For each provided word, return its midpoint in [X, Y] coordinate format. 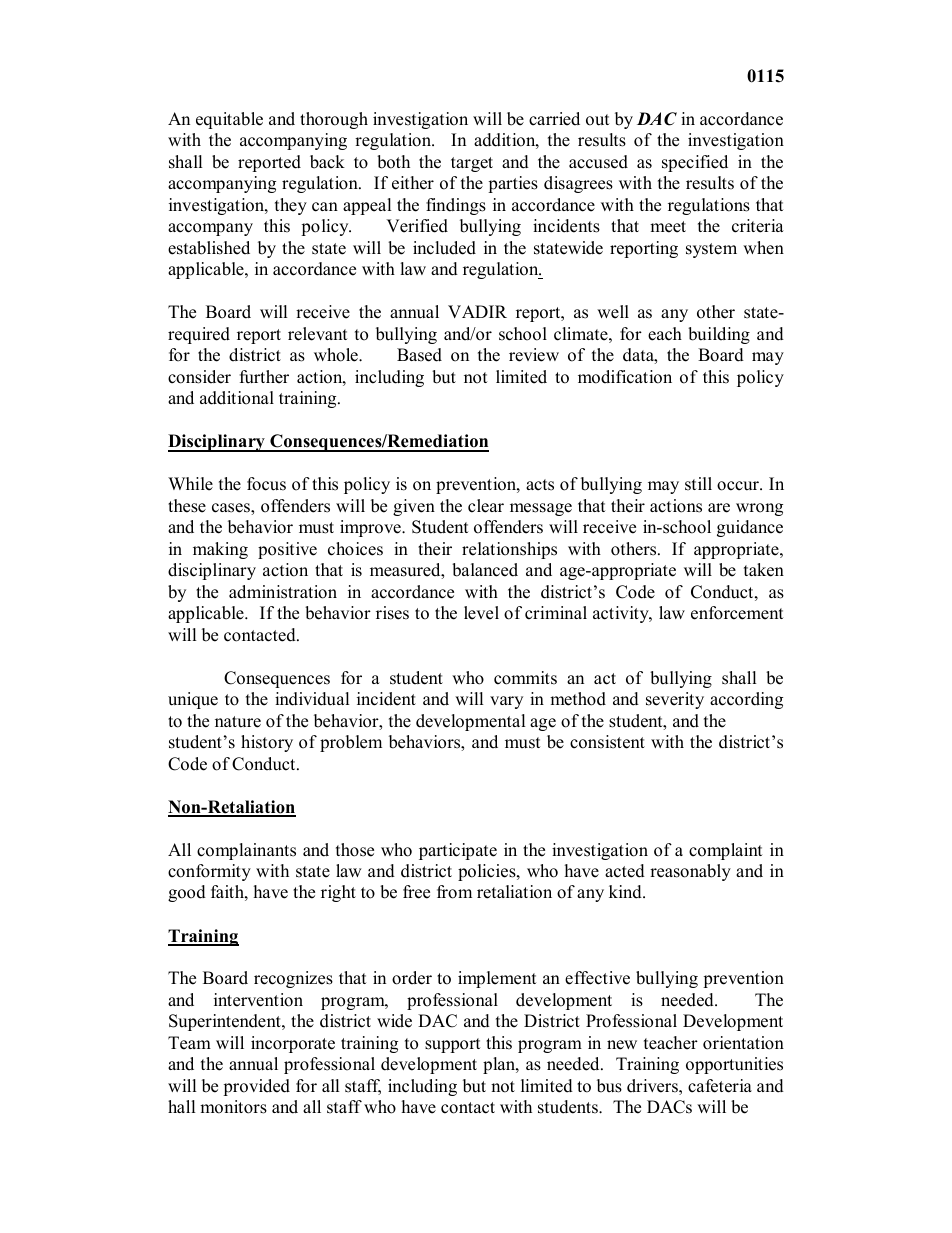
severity [675, 700]
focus [266, 484]
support [453, 1045]
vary [506, 702]
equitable [229, 120]
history [267, 743]
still [698, 484]
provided [256, 1087]
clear [486, 506]
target [472, 164]
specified [695, 163]
